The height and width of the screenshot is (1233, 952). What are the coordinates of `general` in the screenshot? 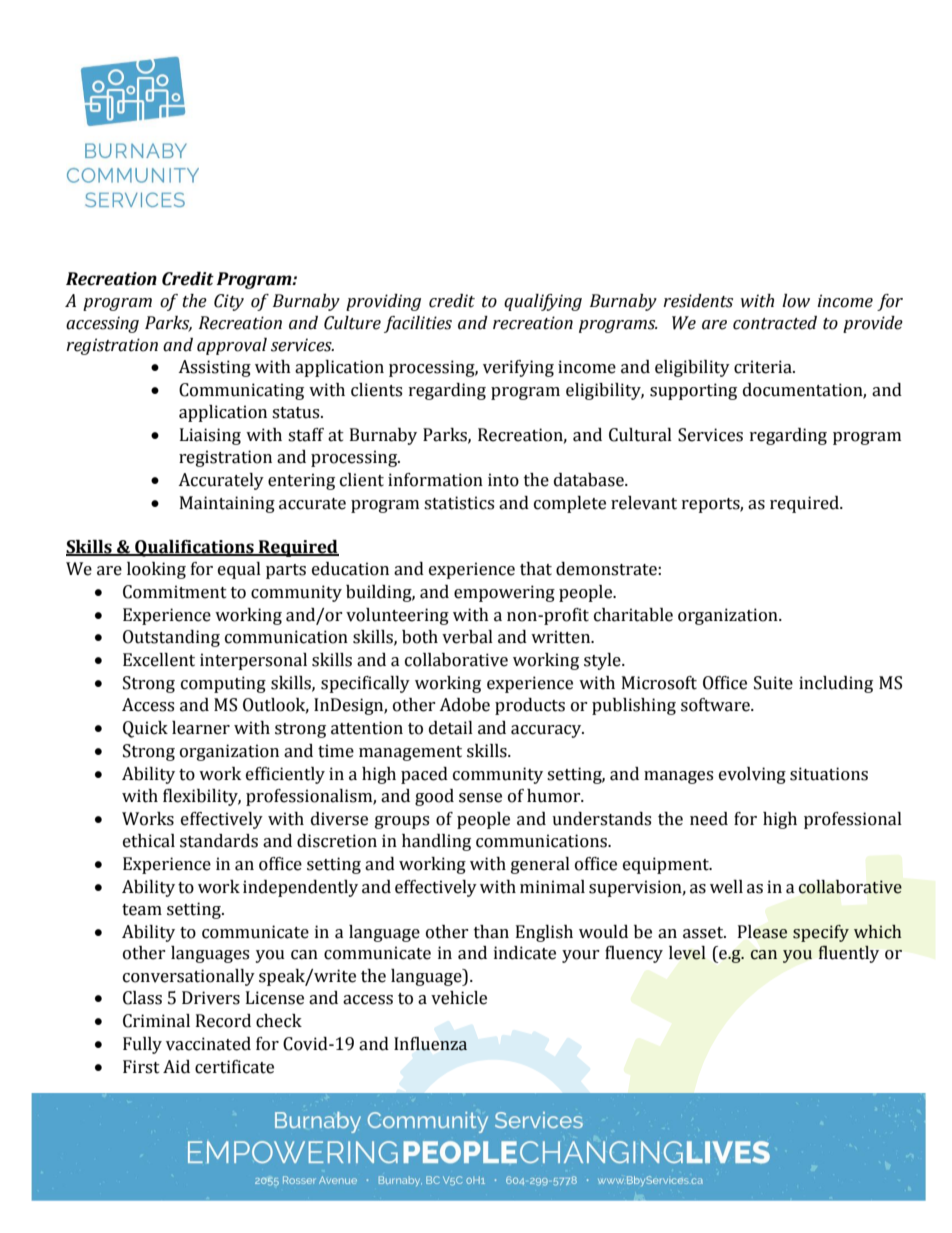 It's located at (540, 865).
